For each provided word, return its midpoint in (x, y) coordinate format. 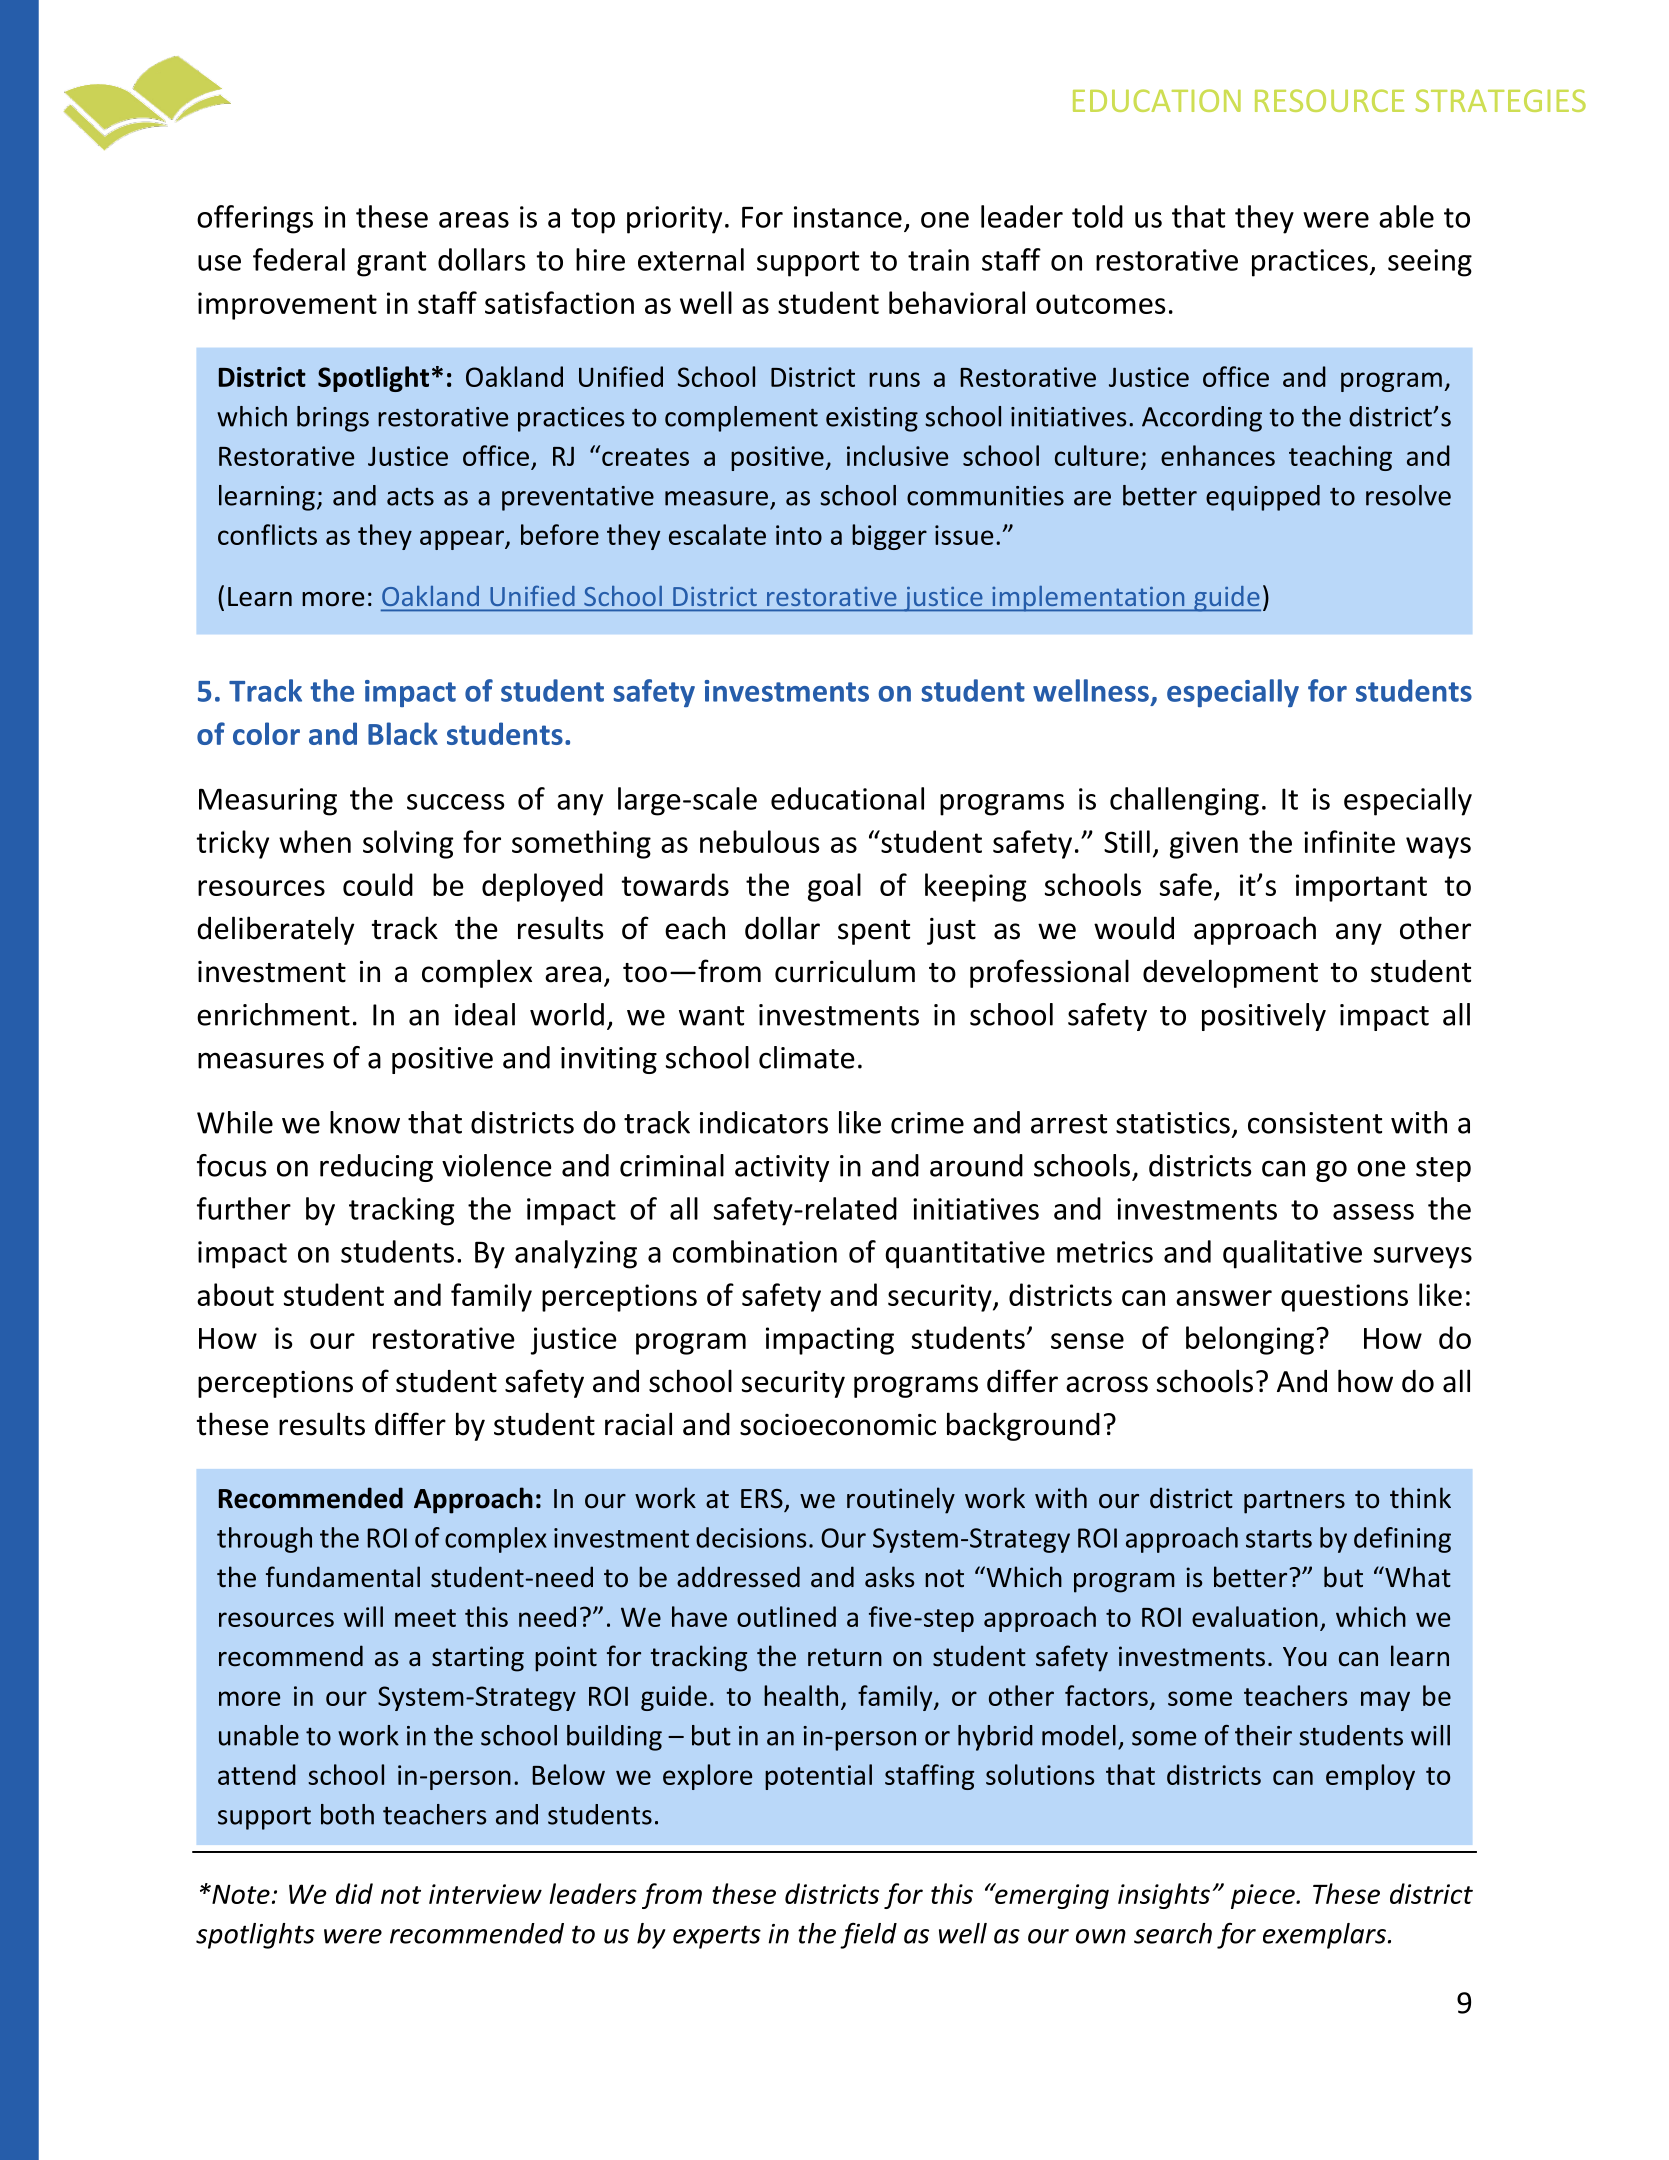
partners (1294, 1502)
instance (848, 217)
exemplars (1326, 1936)
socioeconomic (838, 1425)
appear (463, 540)
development (1230, 973)
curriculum (845, 971)
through (264, 1540)
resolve (1408, 495)
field (868, 1935)
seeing (1430, 263)
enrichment (273, 1014)
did (354, 1893)
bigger (889, 537)
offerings (255, 219)
